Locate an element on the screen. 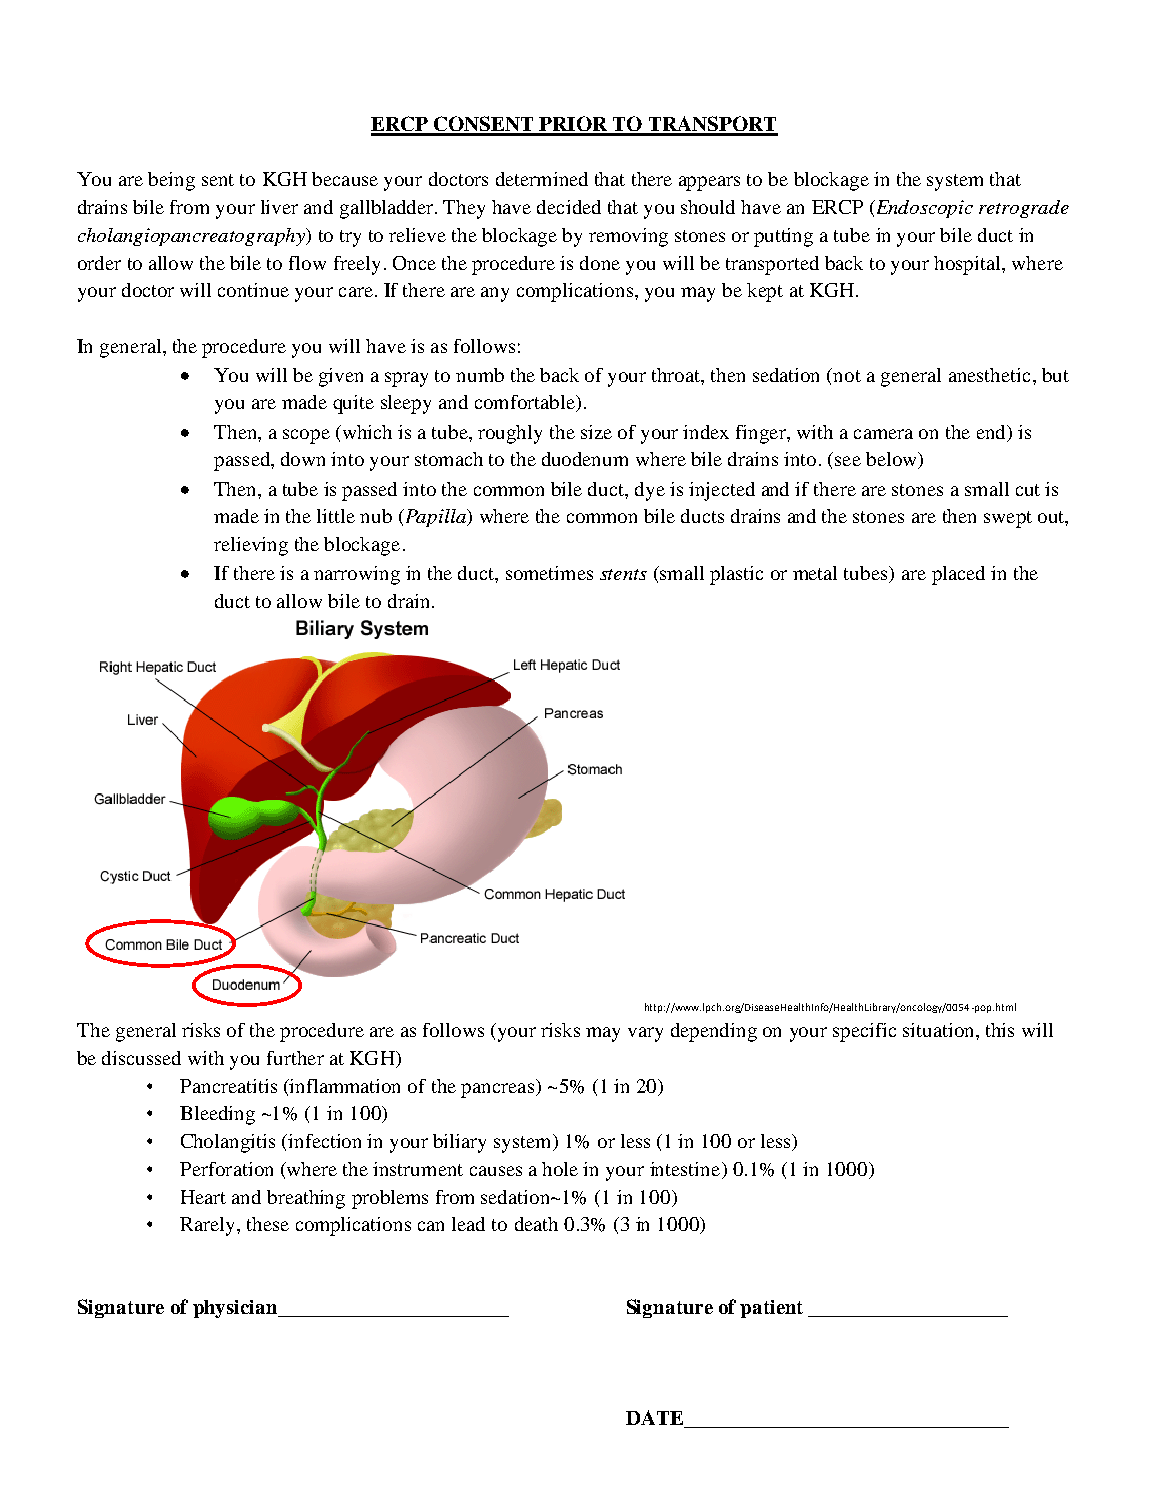 Image resolution: width=1165 pixels, height=1508 pixels. decided is located at coordinates (569, 207).
